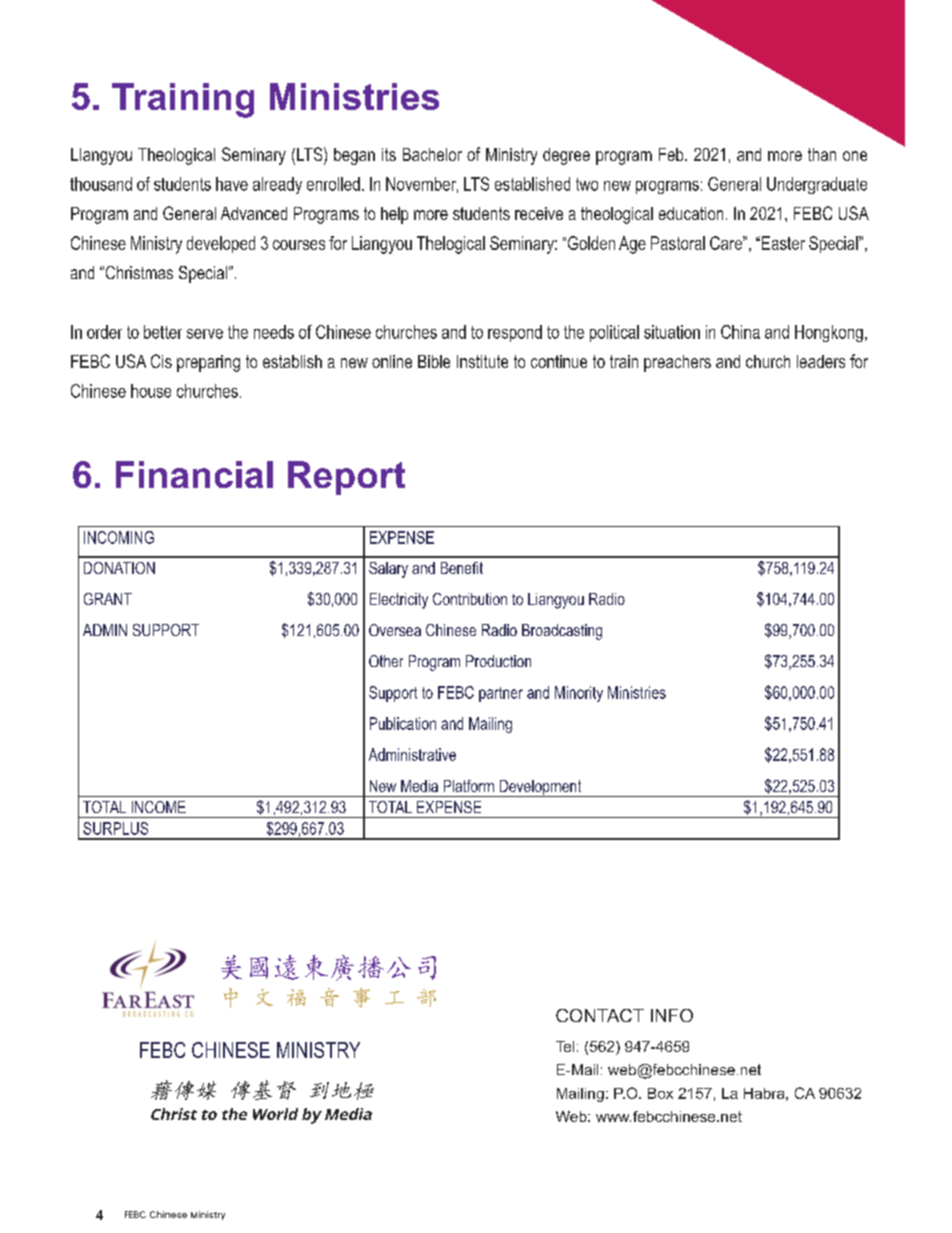 The height and width of the screenshot is (1233, 952). What do you see at coordinates (565, 1046) in the screenshot?
I see `Tel` at bounding box center [565, 1046].
